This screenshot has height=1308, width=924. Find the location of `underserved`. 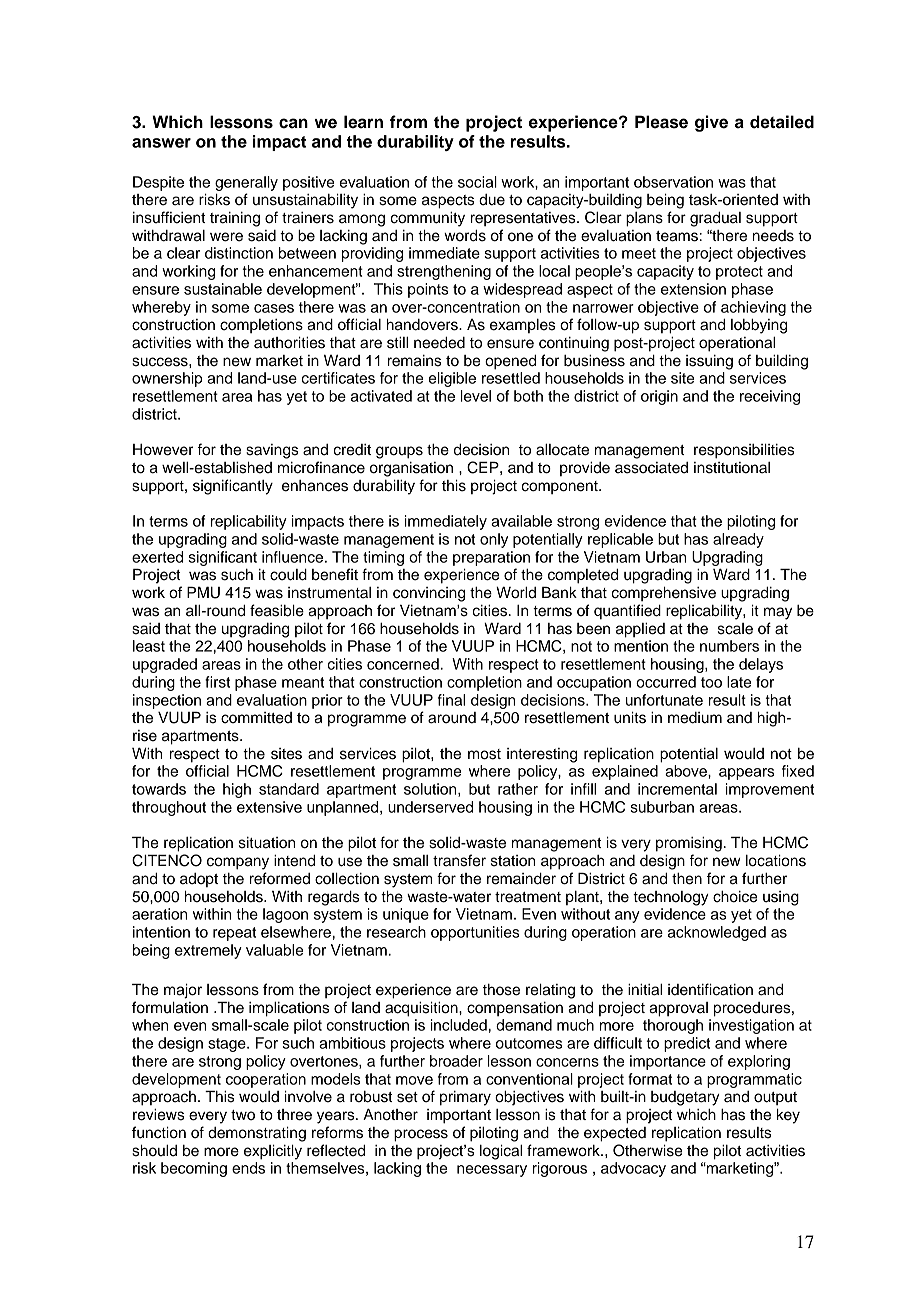

underserved is located at coordinates (430, 807).
